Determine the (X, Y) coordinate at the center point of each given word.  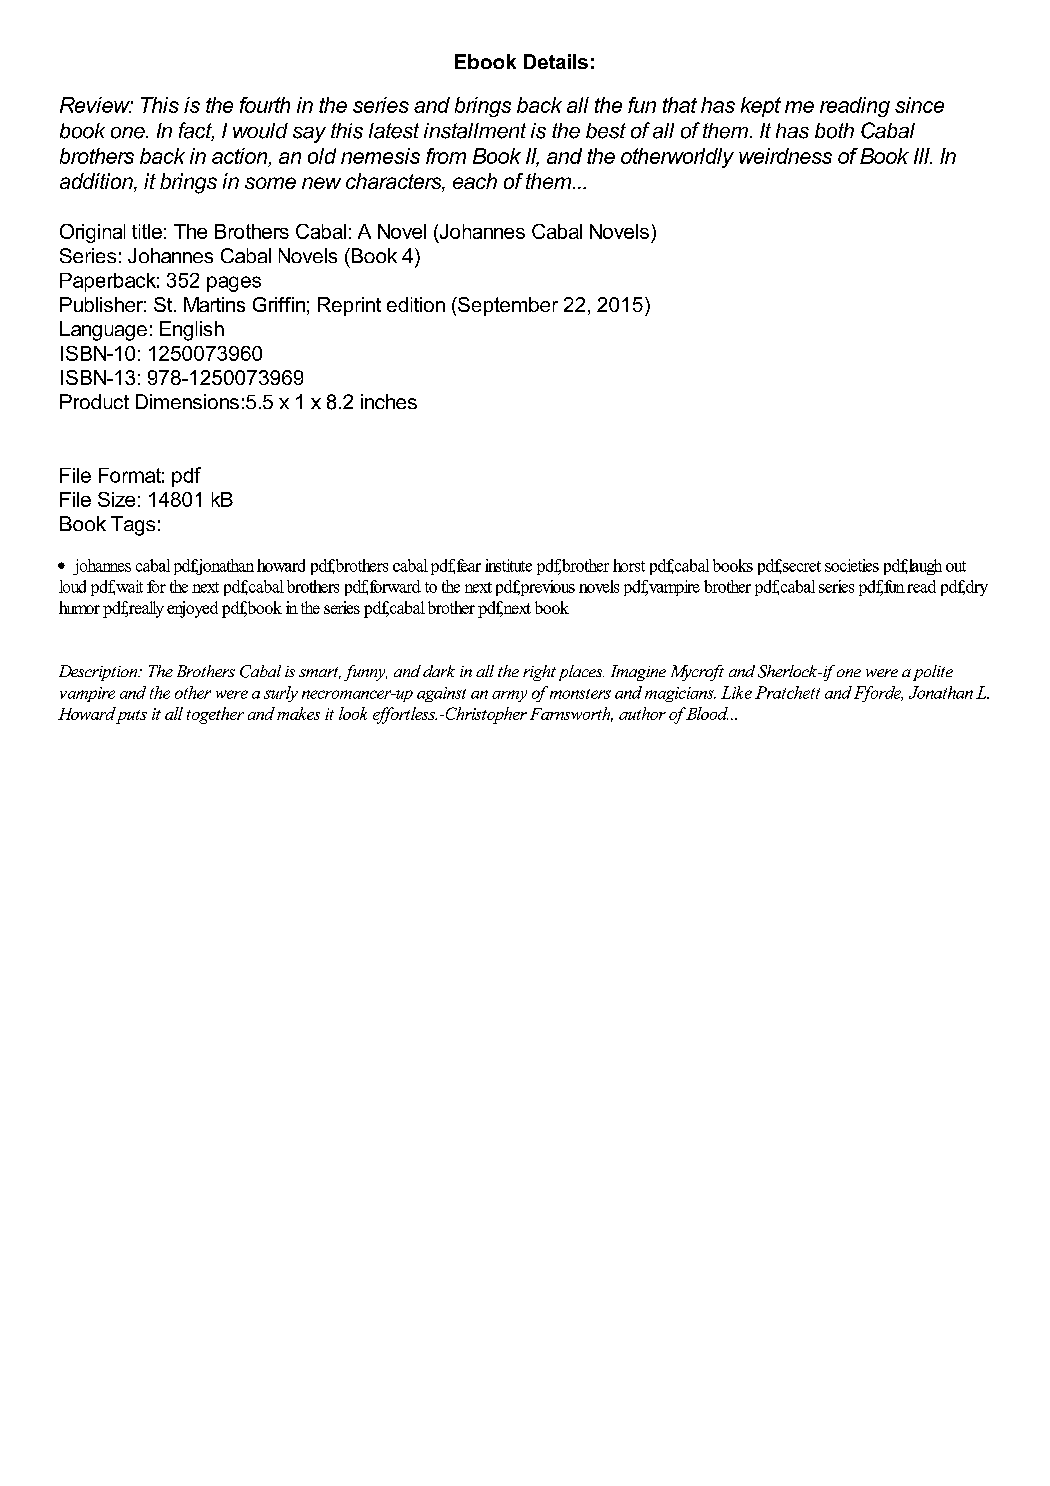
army (509, 696)
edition (416, 304)
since (919, 105)
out (956, 566)
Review (96, 105)
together (215, 715)
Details (556, 61)
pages (234, 284)
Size (116, 499)
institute (508, 565)
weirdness (785, 156)
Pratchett (787, 692)
